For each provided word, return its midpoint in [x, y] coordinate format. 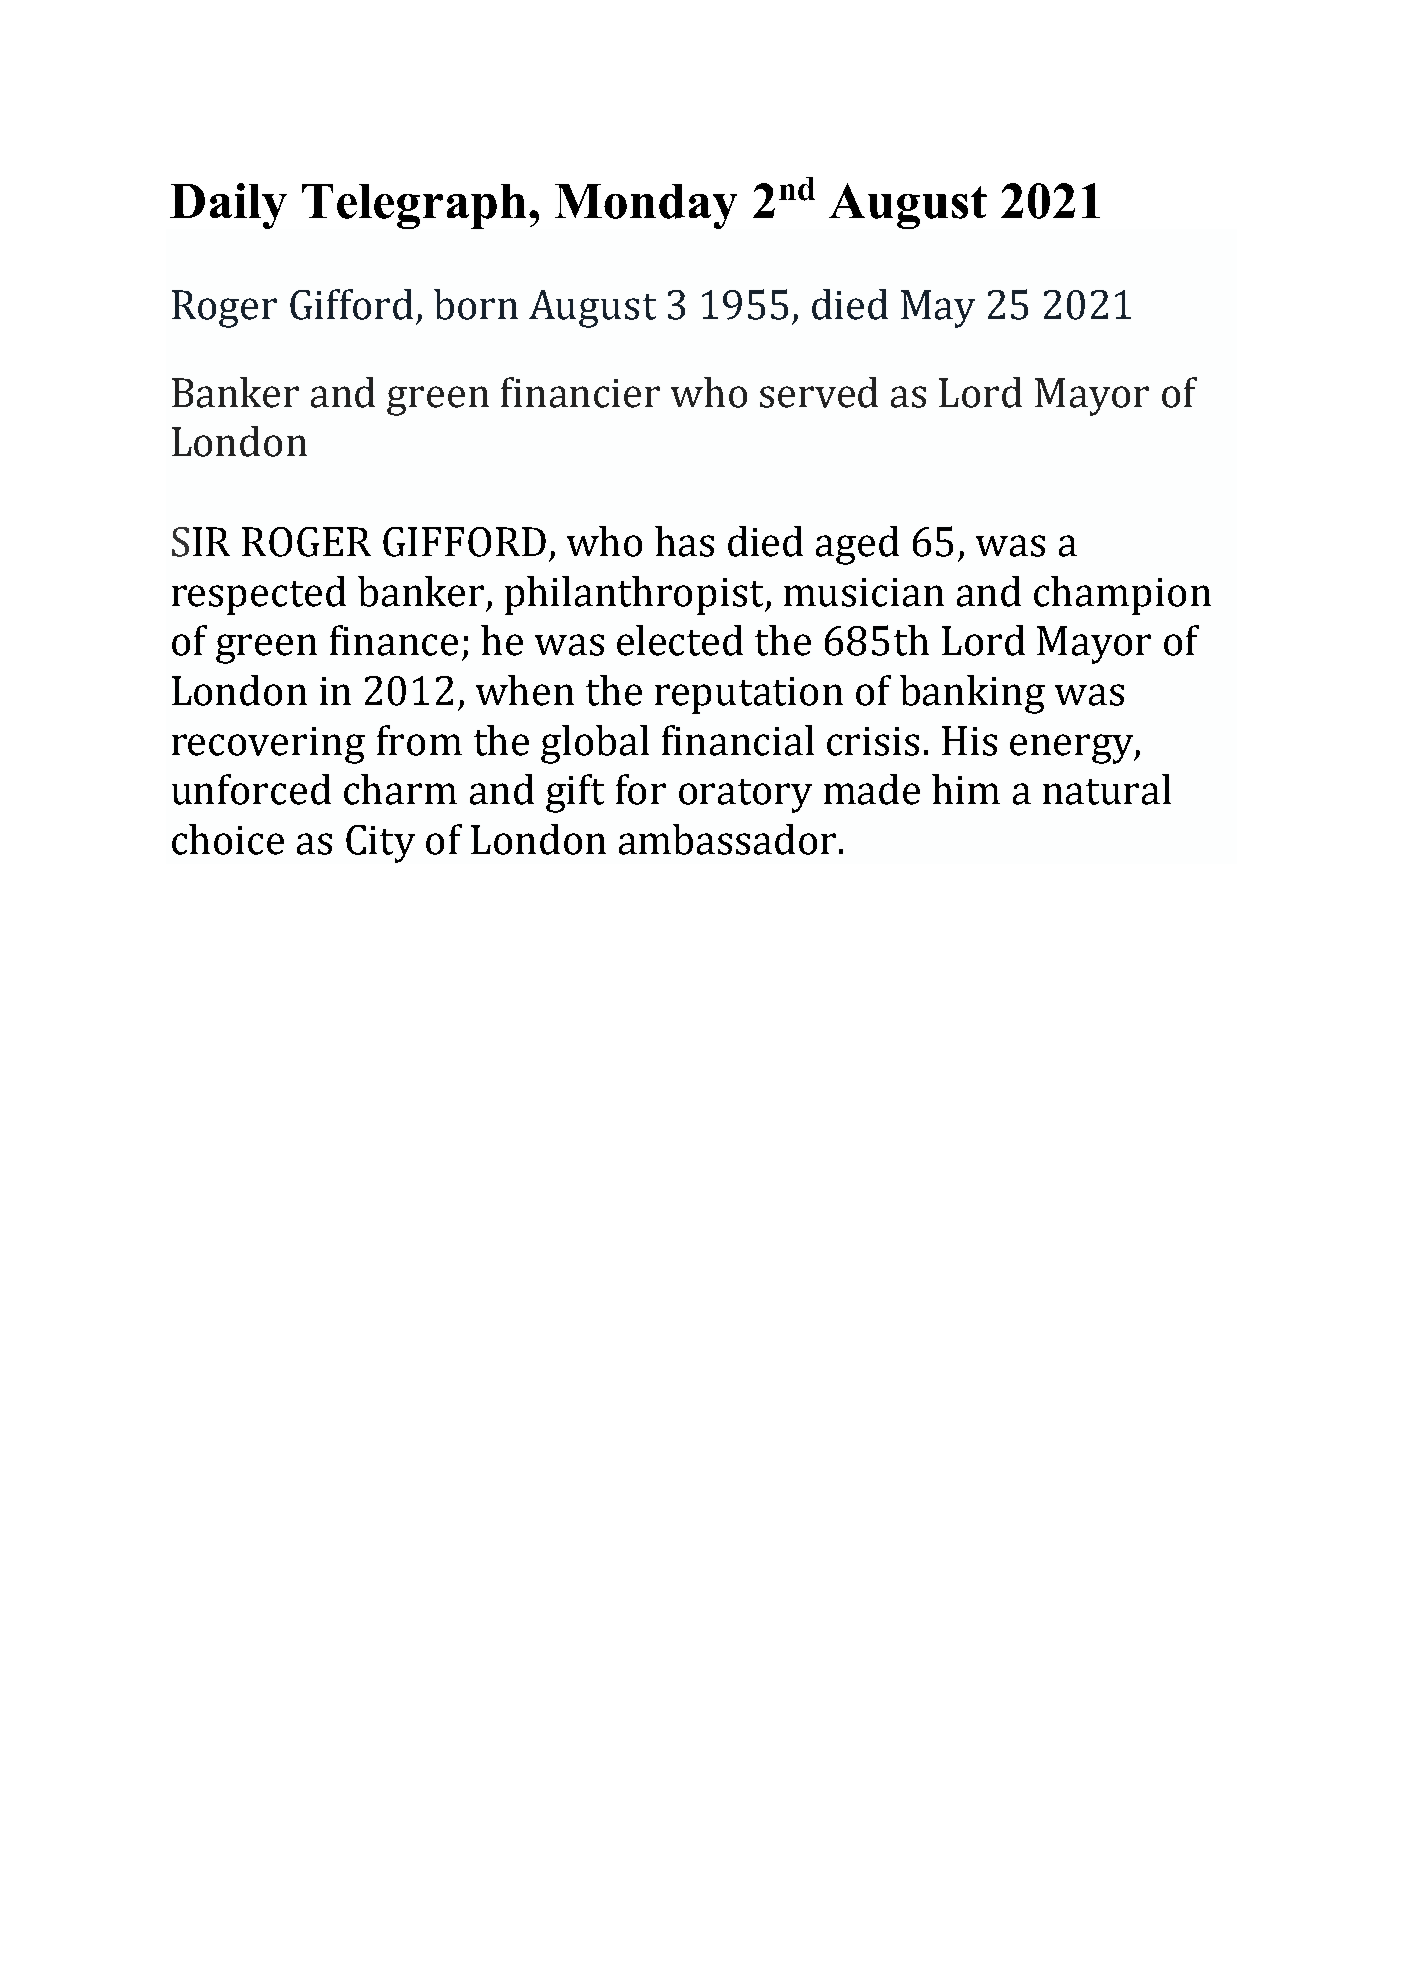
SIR [201, 542]
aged [857, 545]
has [684, 541]
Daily [228, 206]
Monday [646, 206]
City [380, 844]
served [819, 392]
